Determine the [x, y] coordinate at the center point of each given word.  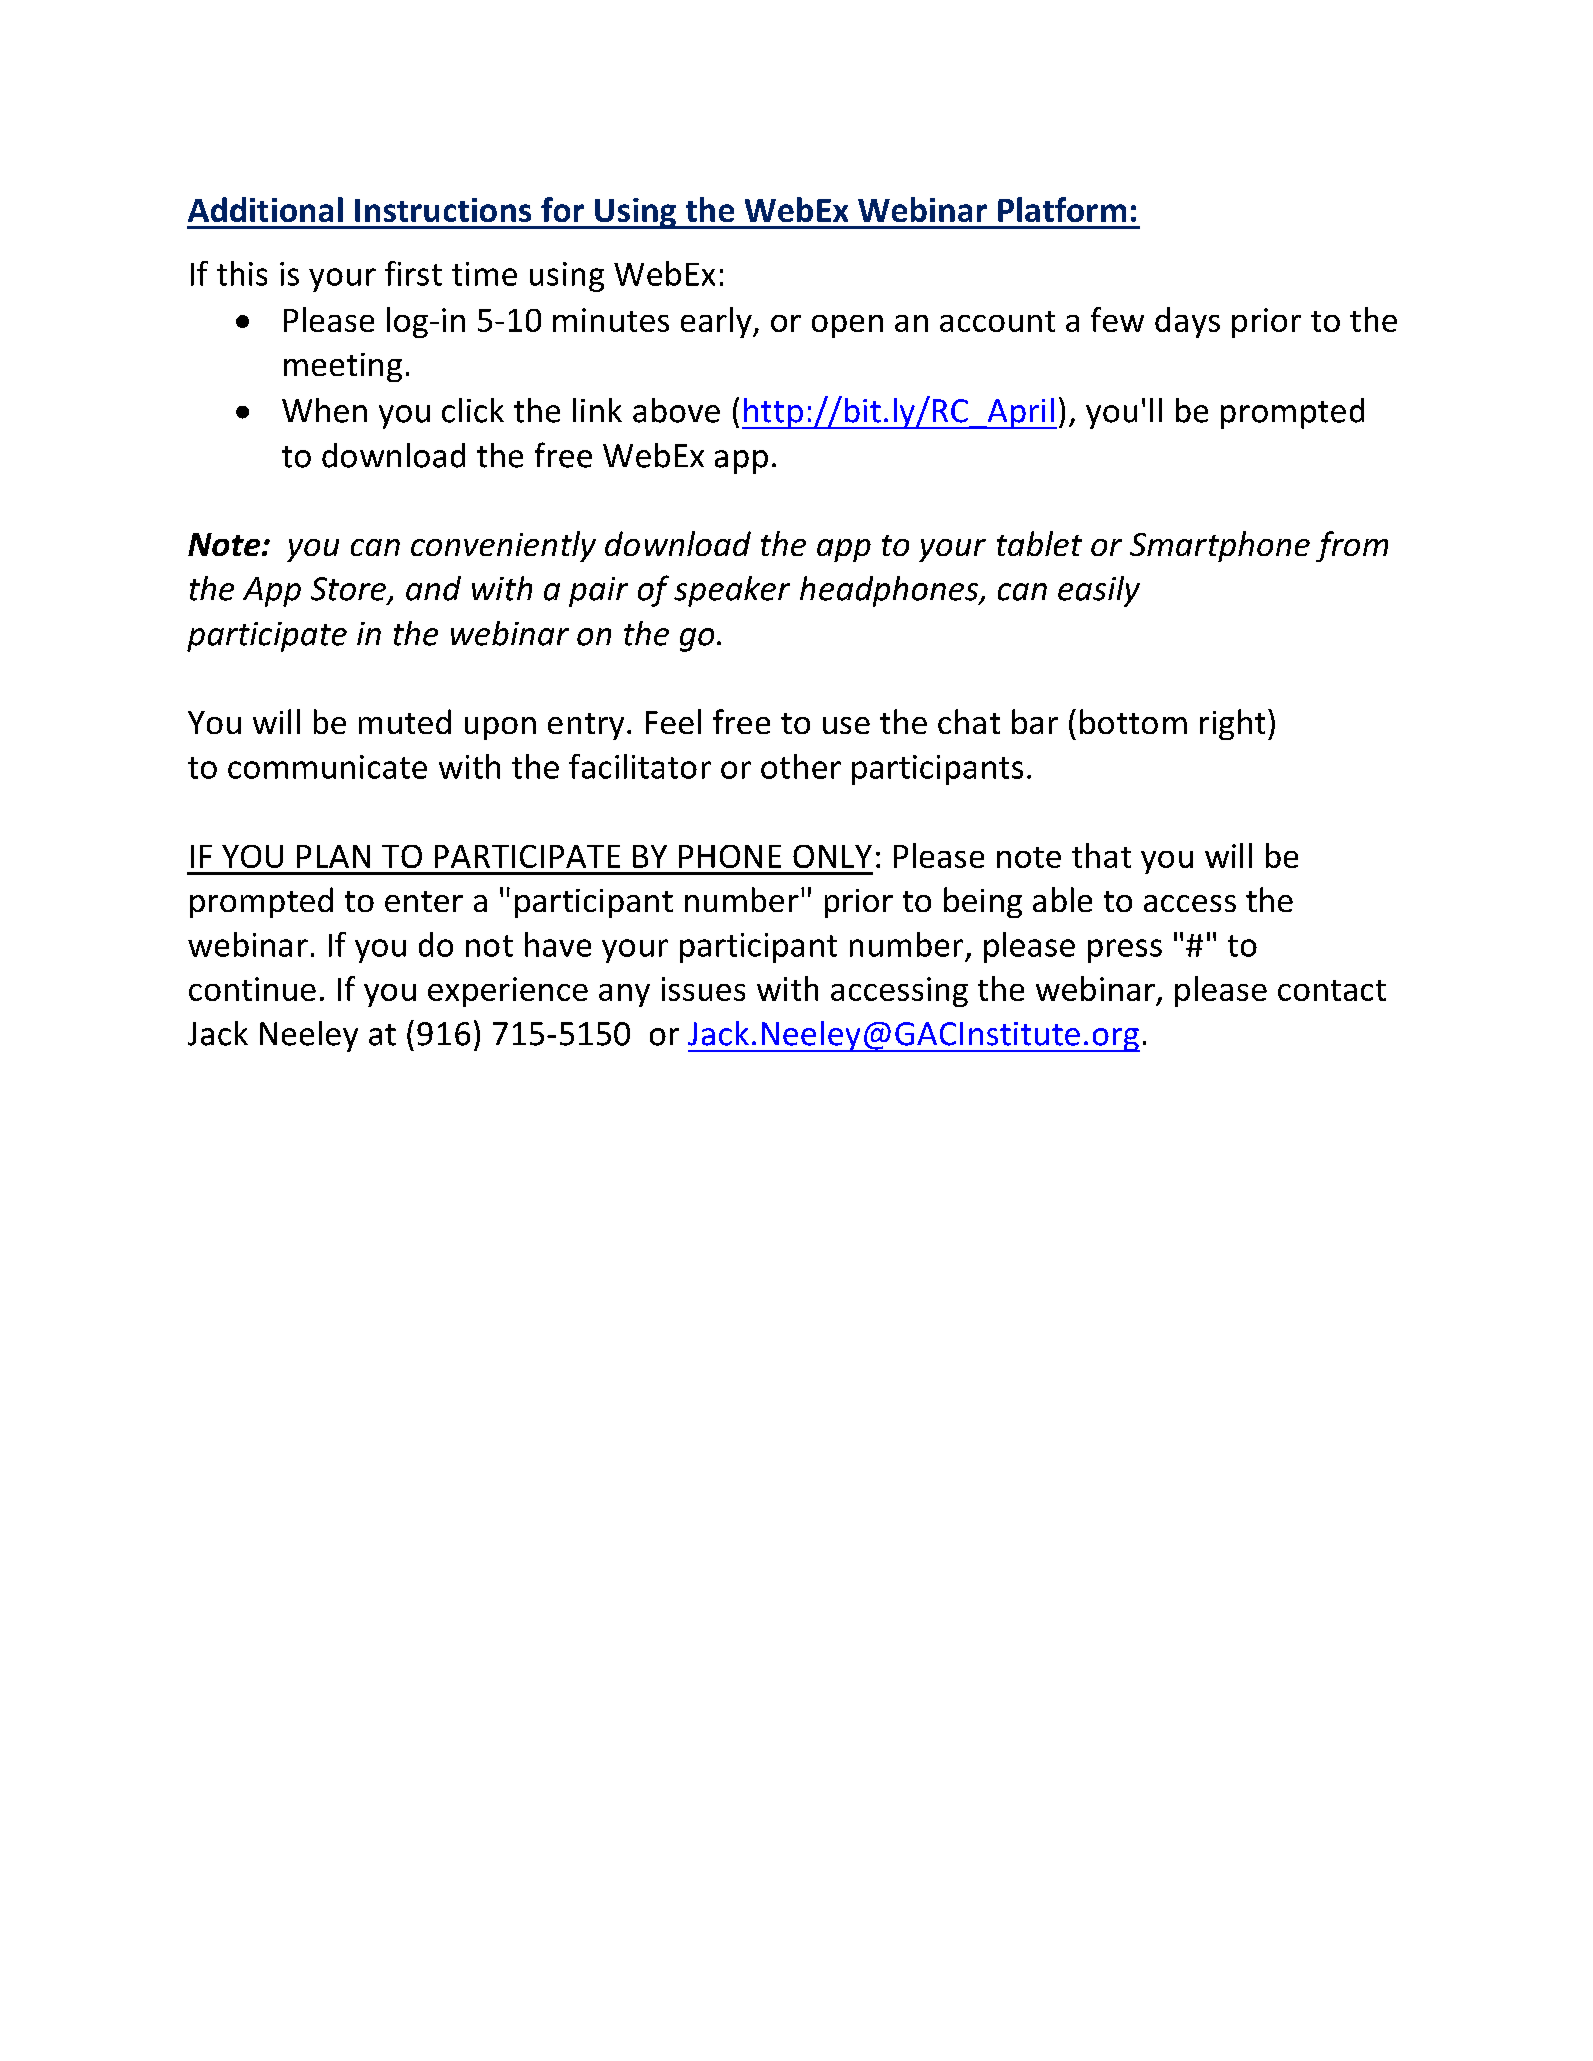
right [1232, 724]
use [846, 725]
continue [252, 989]
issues [703, 989]
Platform [1062, 209]
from [1352, 546]
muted [405, 721]
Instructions [443, 210]
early [717, 322]
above [676, 410]
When [324, 410]
